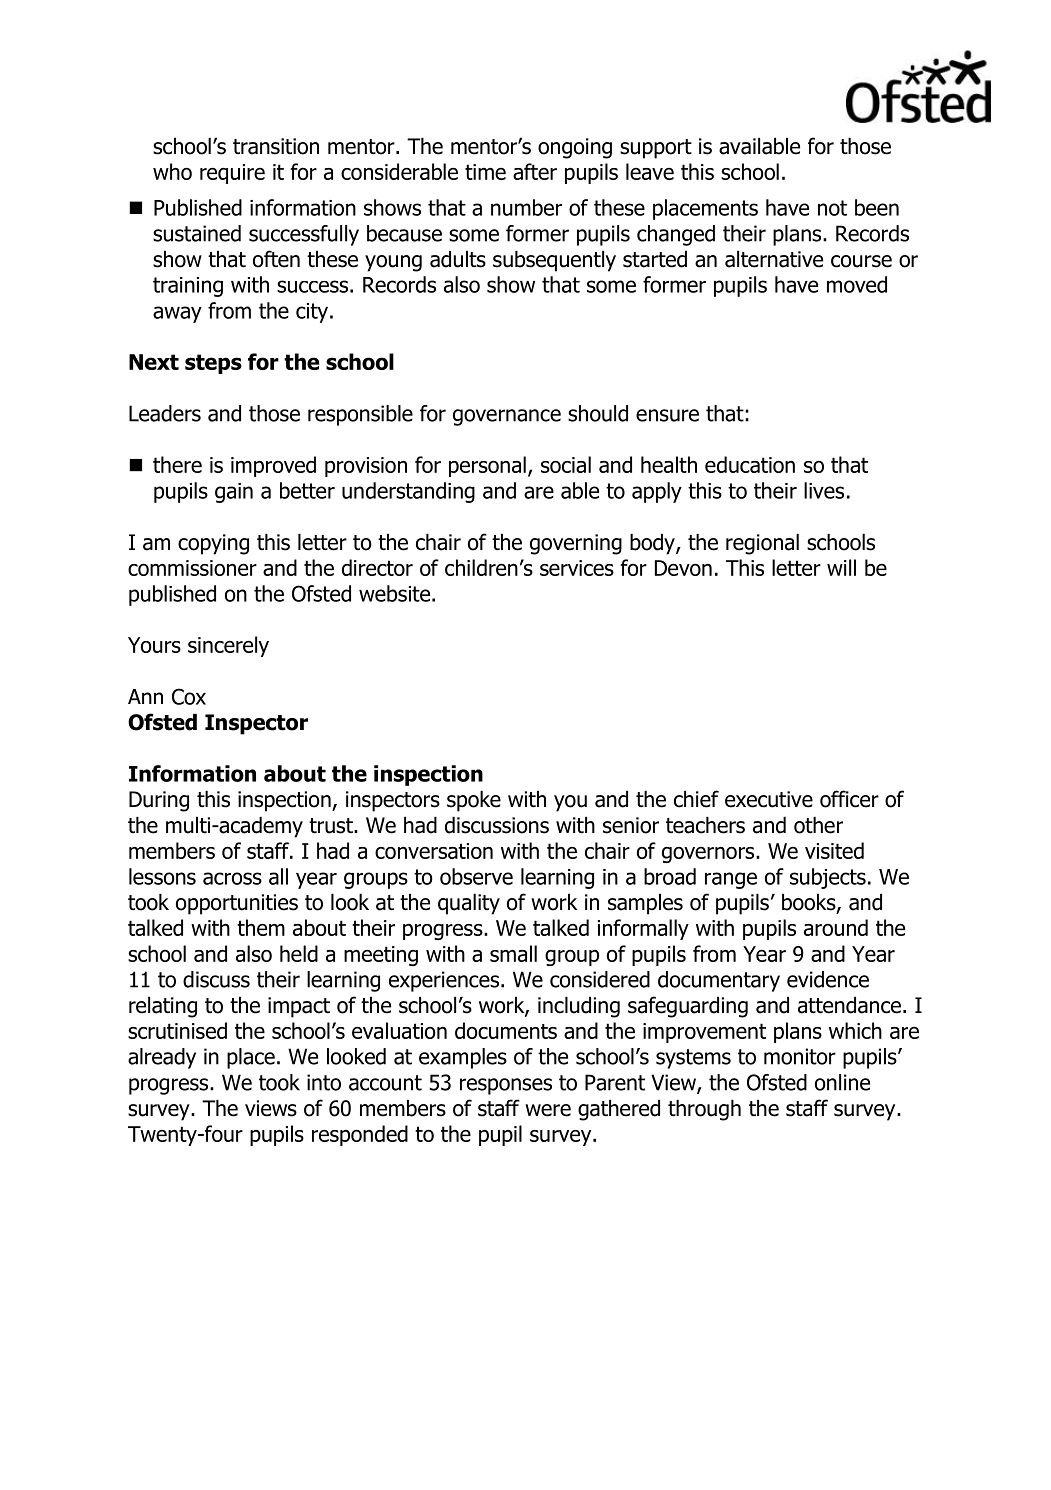 The height and width of the image is (1490, 1051). I want to click on education, so click(750, 464).
